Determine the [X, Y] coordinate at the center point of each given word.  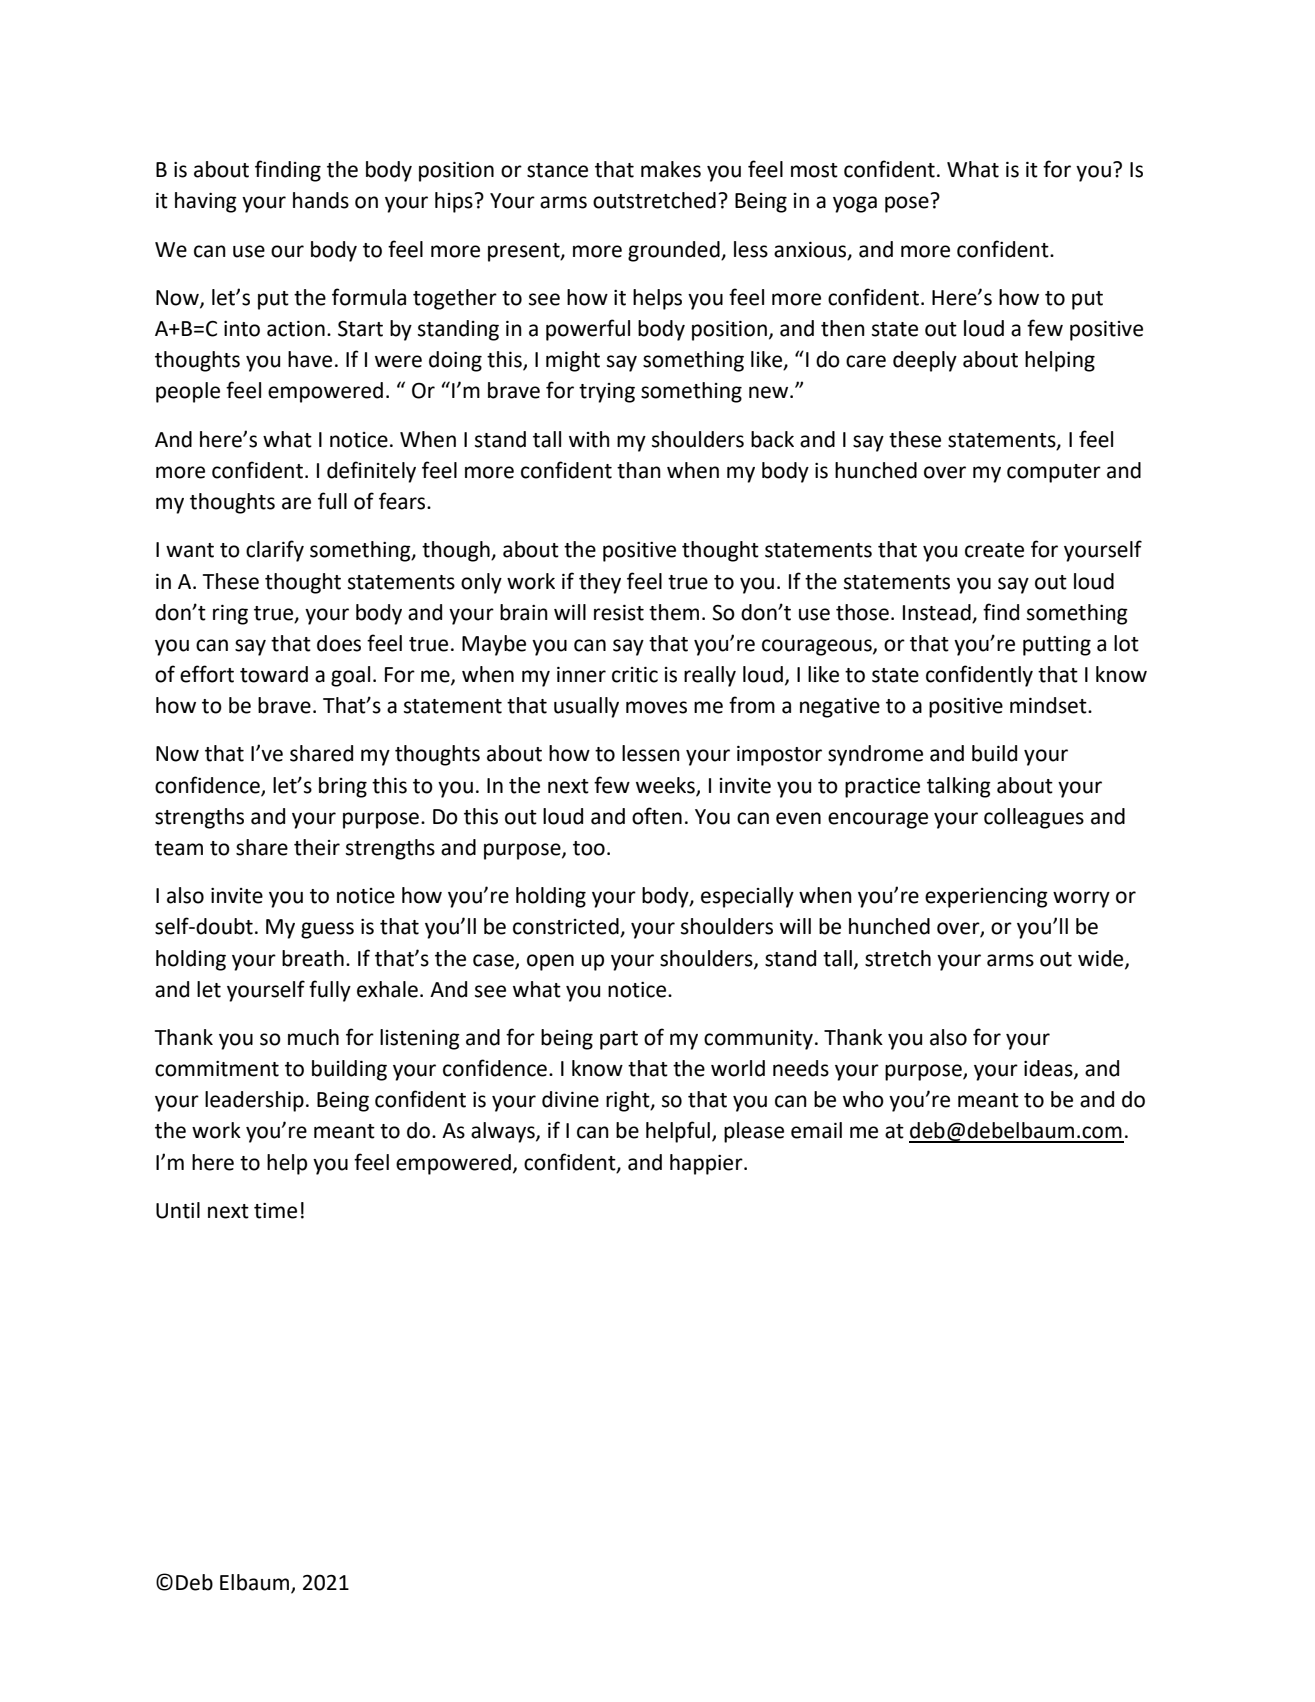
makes [671, 169]
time [275, 1211]
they [600, 583]
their [317, 847]
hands [321, 200]
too [589, 848]
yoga [855, 204]
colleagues [1034, 818]
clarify [275, 551]
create [994, 550]
